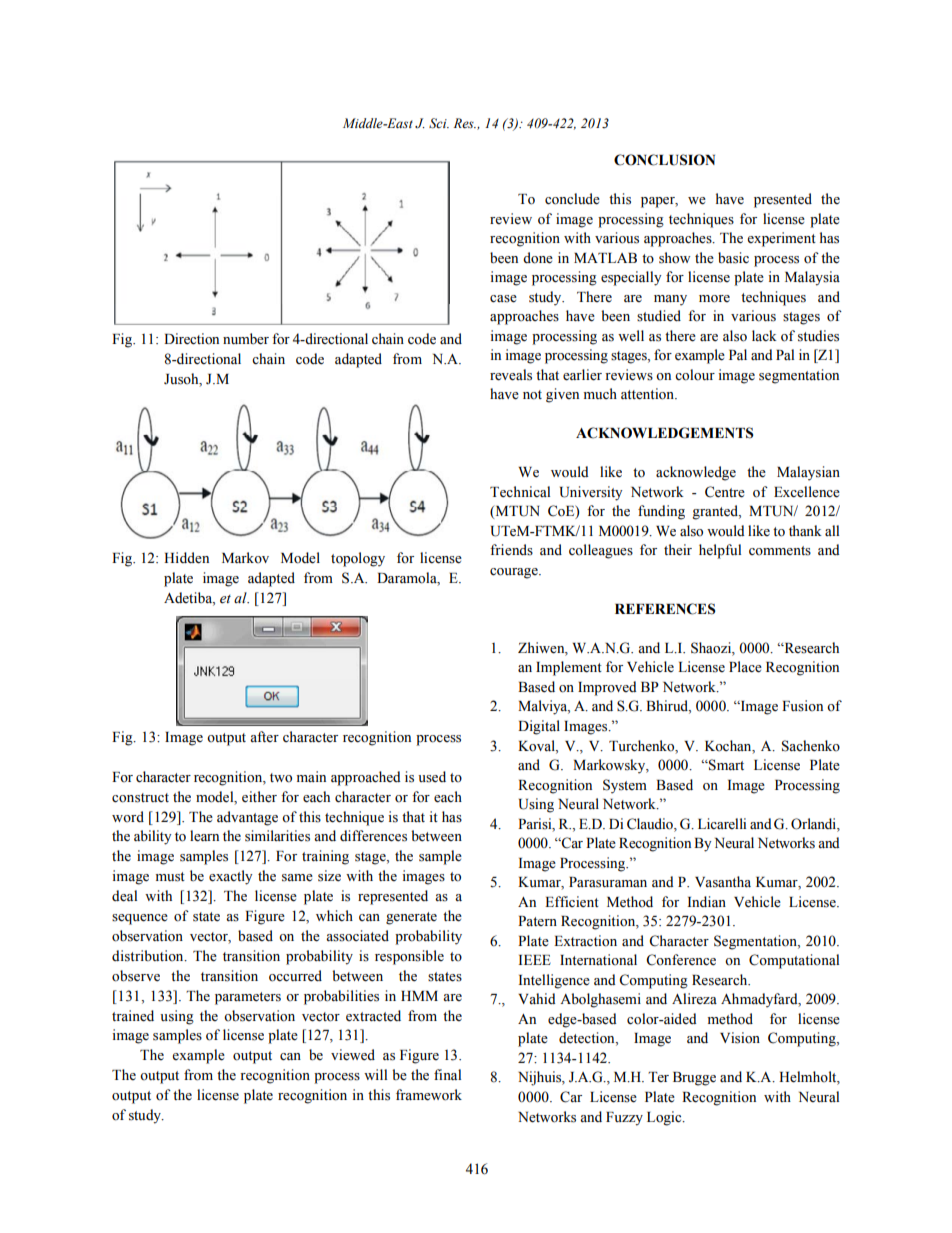  What do you see at coordinates (511, 375) in the page?
I see `reveals` at bounding box center [511, 375].
